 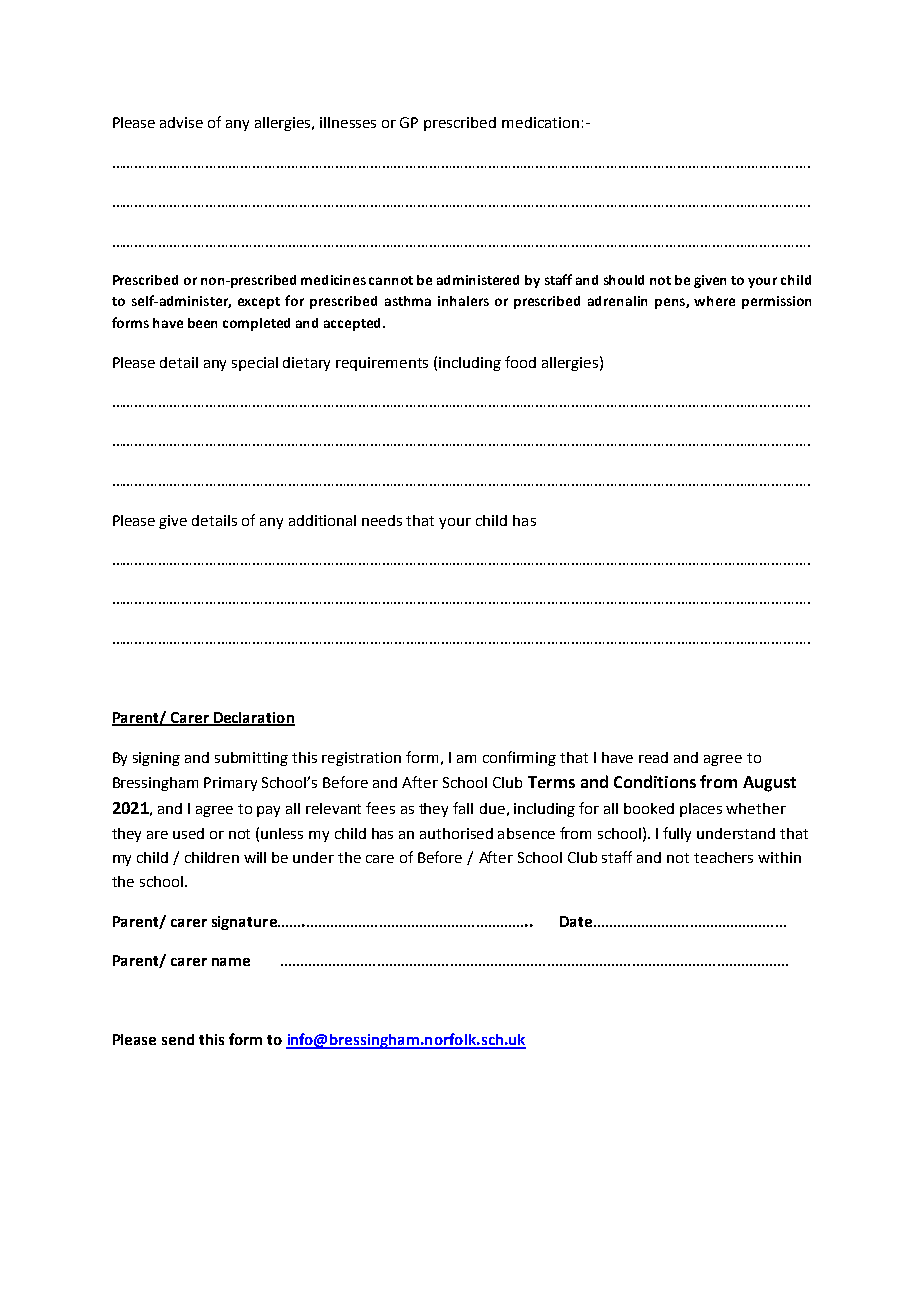 What do you see at coordinates (520, 362) in the page?
I see `food` at bounding box center [520, 362].
